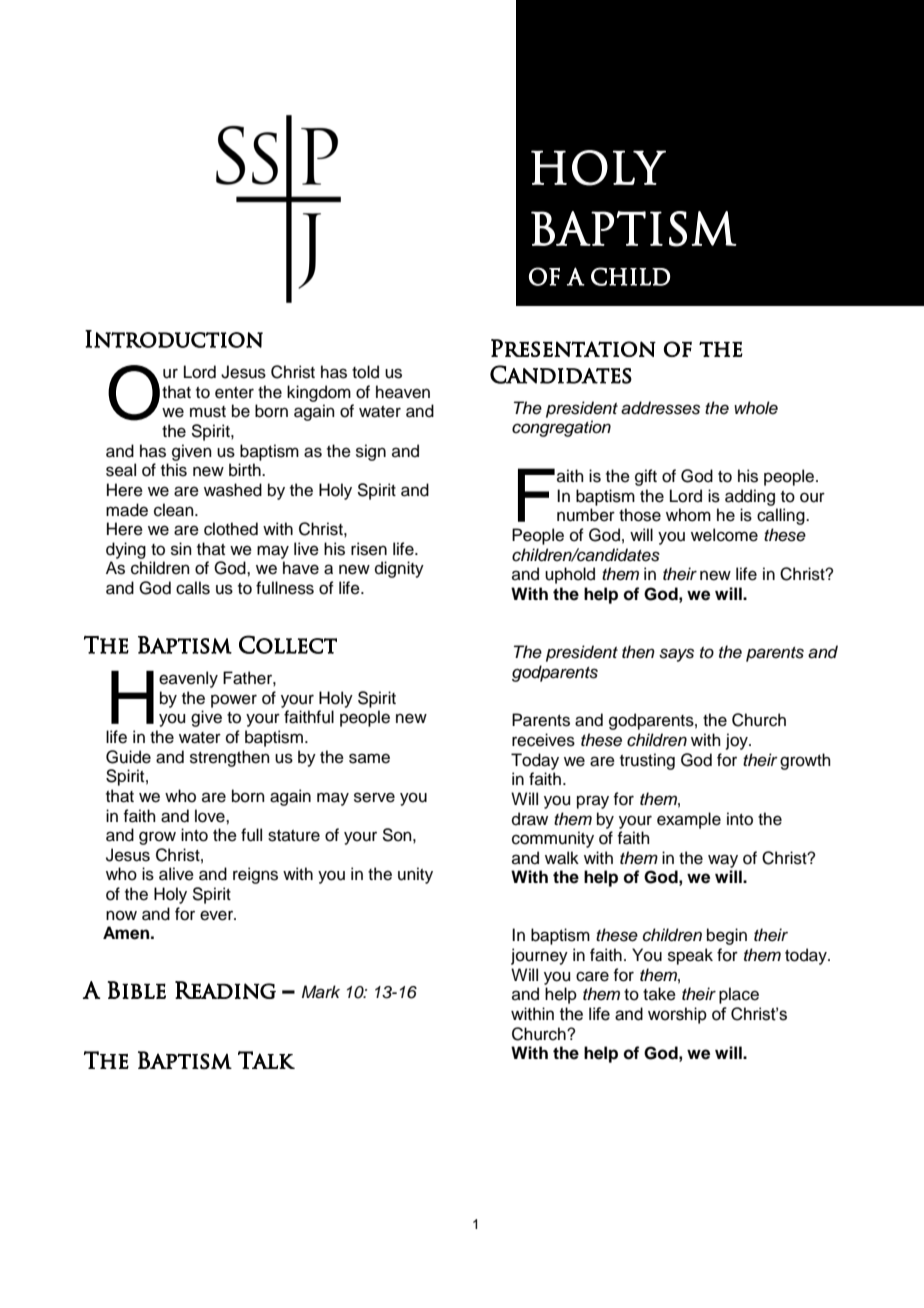 Image resolution: width=924 pixels, height=1308 pixels. Describe the element at coordinates (174, 339) in the screenshot. I see `Introduction` at that location.
